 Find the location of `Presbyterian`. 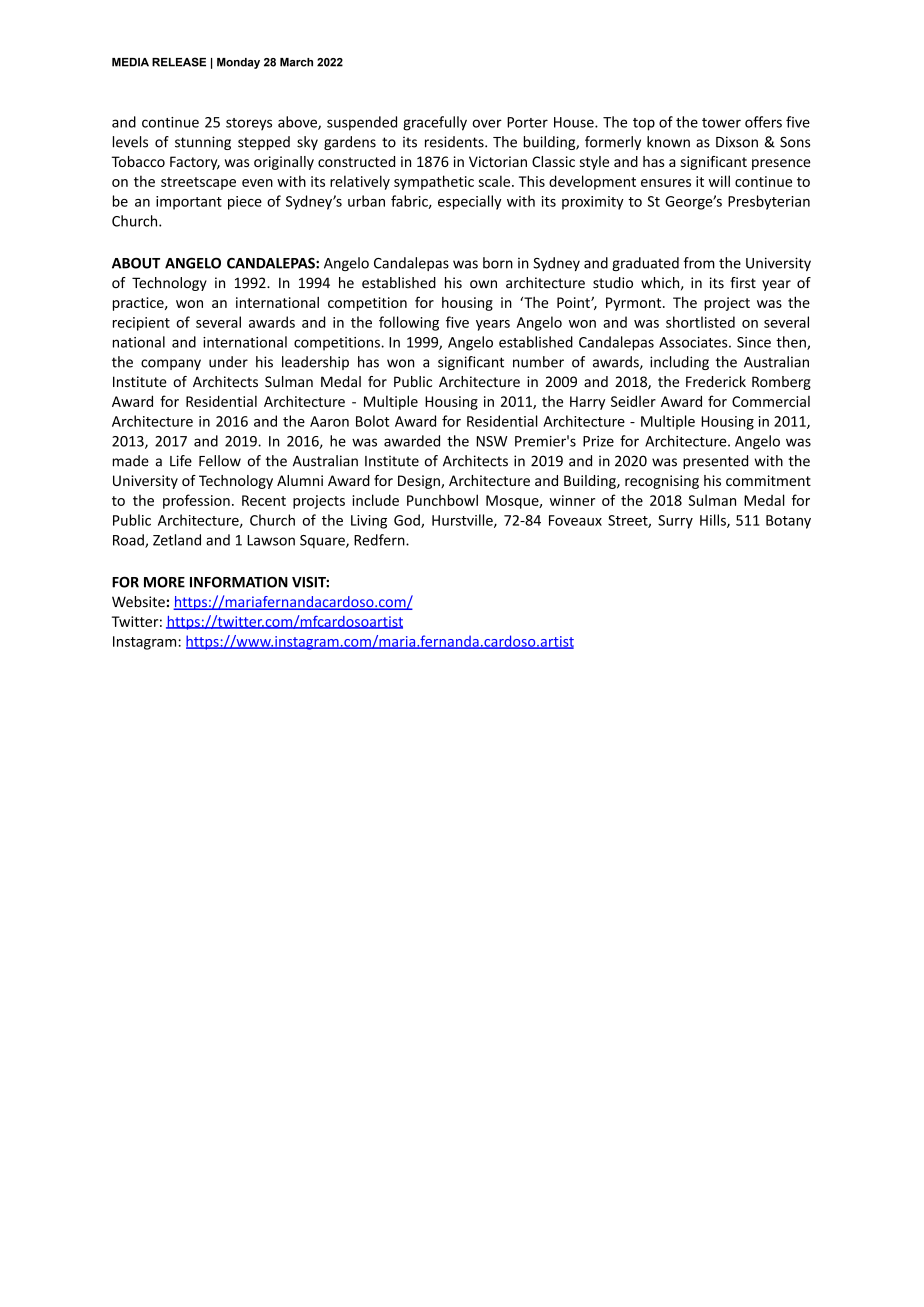

Presbyterian is located at coordinates (769, 202).
